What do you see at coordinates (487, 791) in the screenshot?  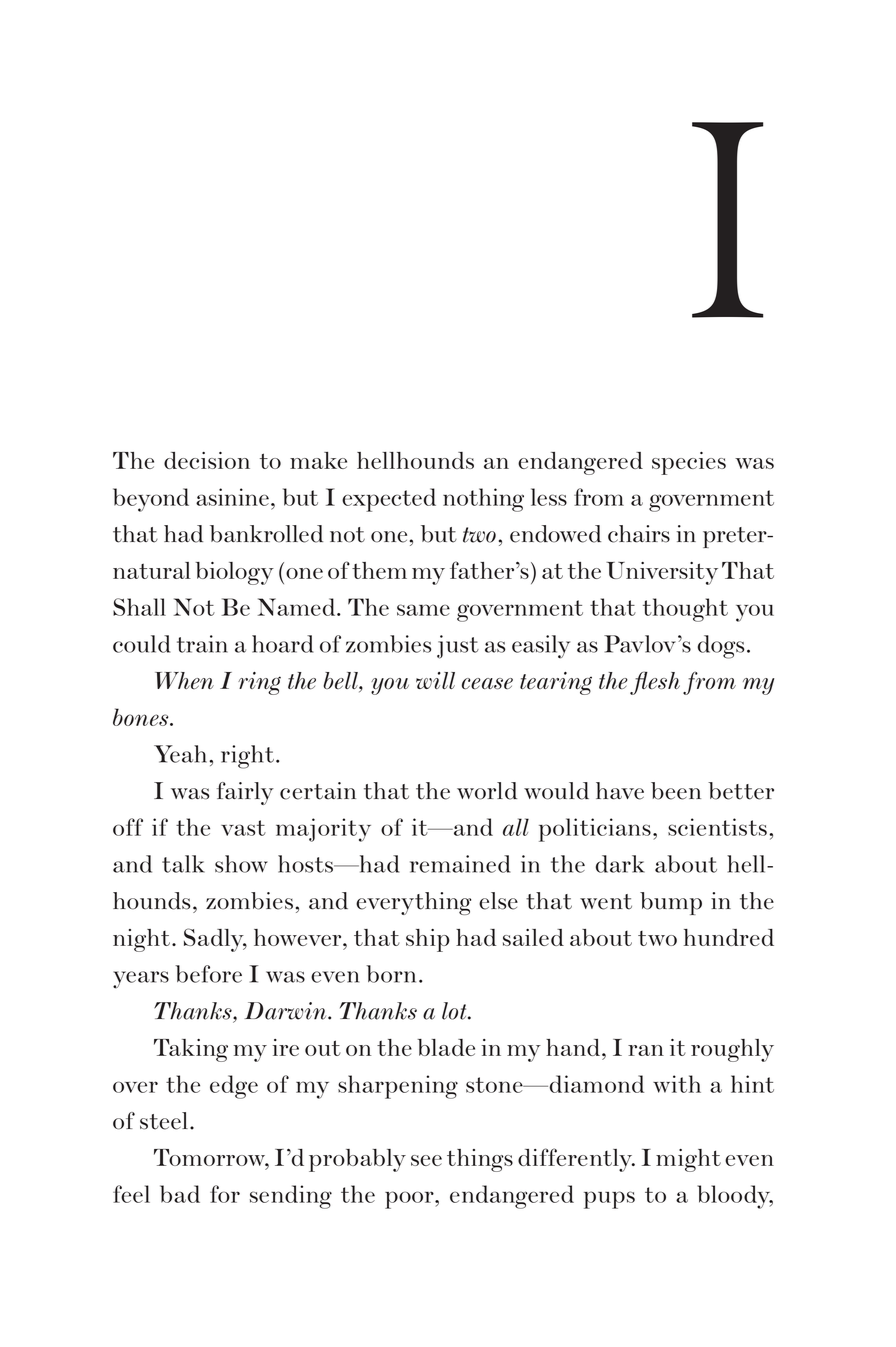 I see `world` at bounding box center [487, 791].
